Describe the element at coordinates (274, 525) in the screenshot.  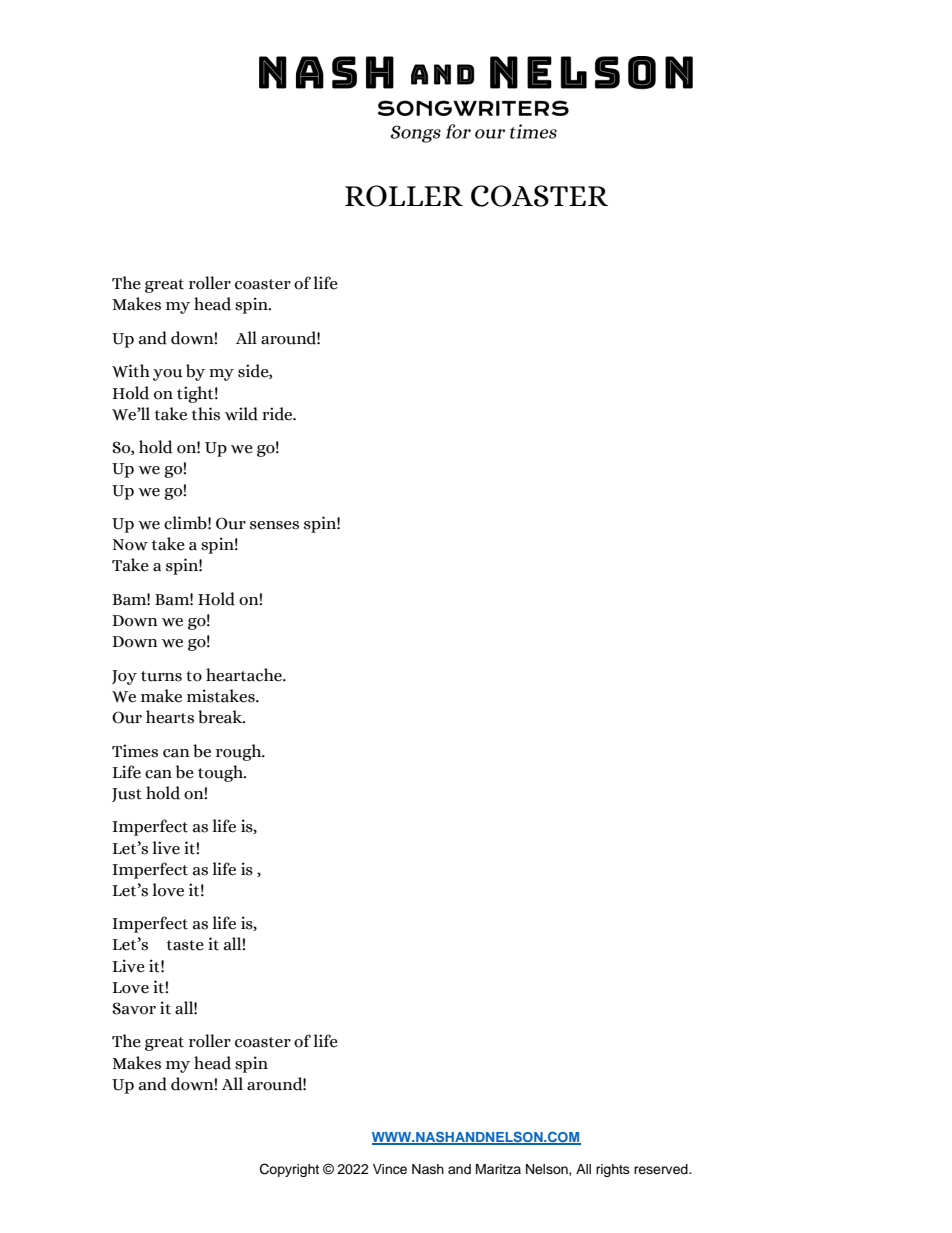
I see `senses` at that location.
